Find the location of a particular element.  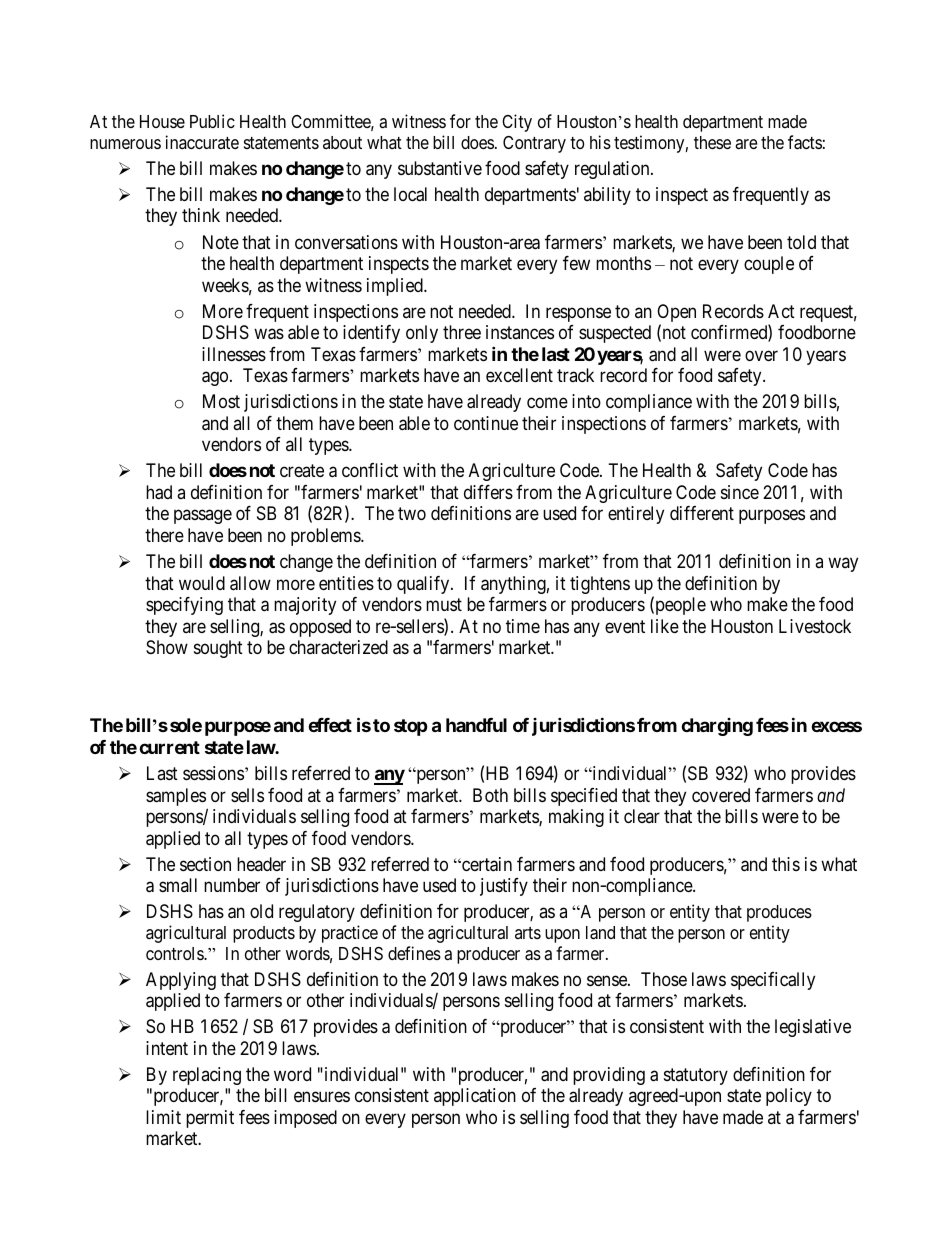

ago is located at coordinates (215, 379).
